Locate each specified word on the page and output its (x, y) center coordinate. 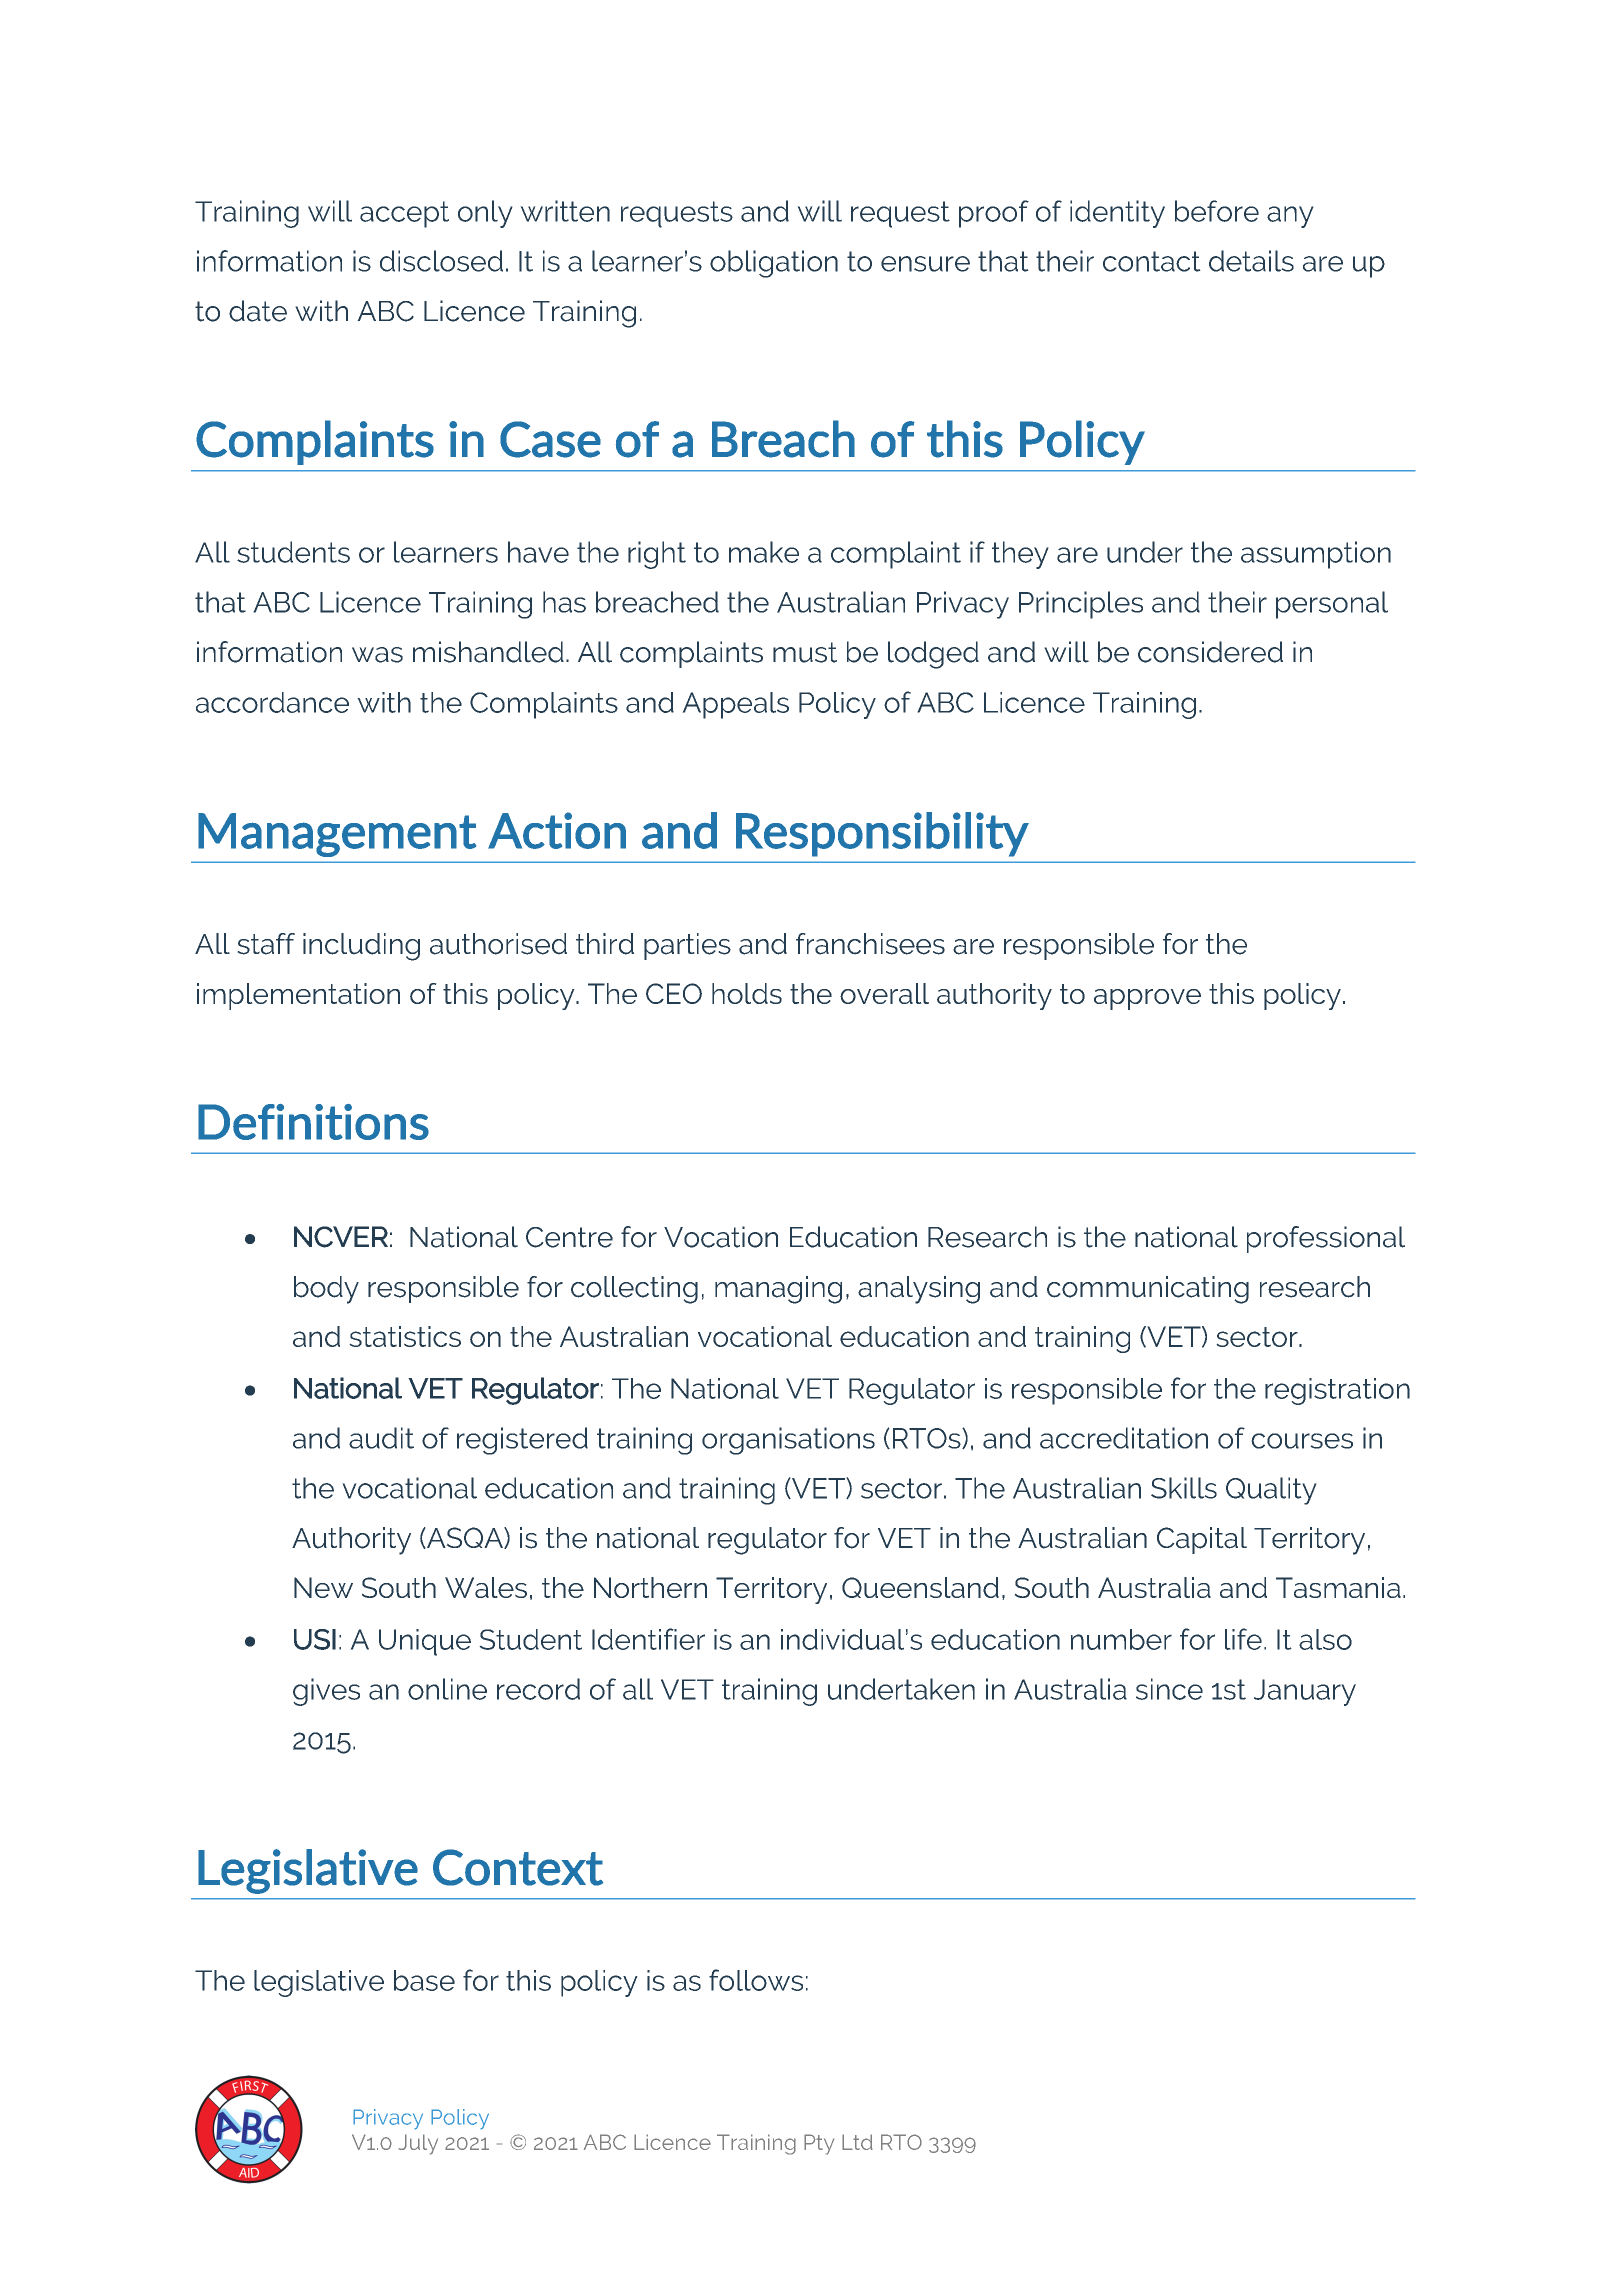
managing (778, 1290)
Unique (425, 1642)
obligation (774, 264)
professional (1326, 1239)
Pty (819, 2144)
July (418, 2144)
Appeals (735, 705)
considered (1210, 652)
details (1251, 261)
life (1243, 1639)
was (377, 655)
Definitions (313, 1122)
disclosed (441, 261)
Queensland (920, 1587)
